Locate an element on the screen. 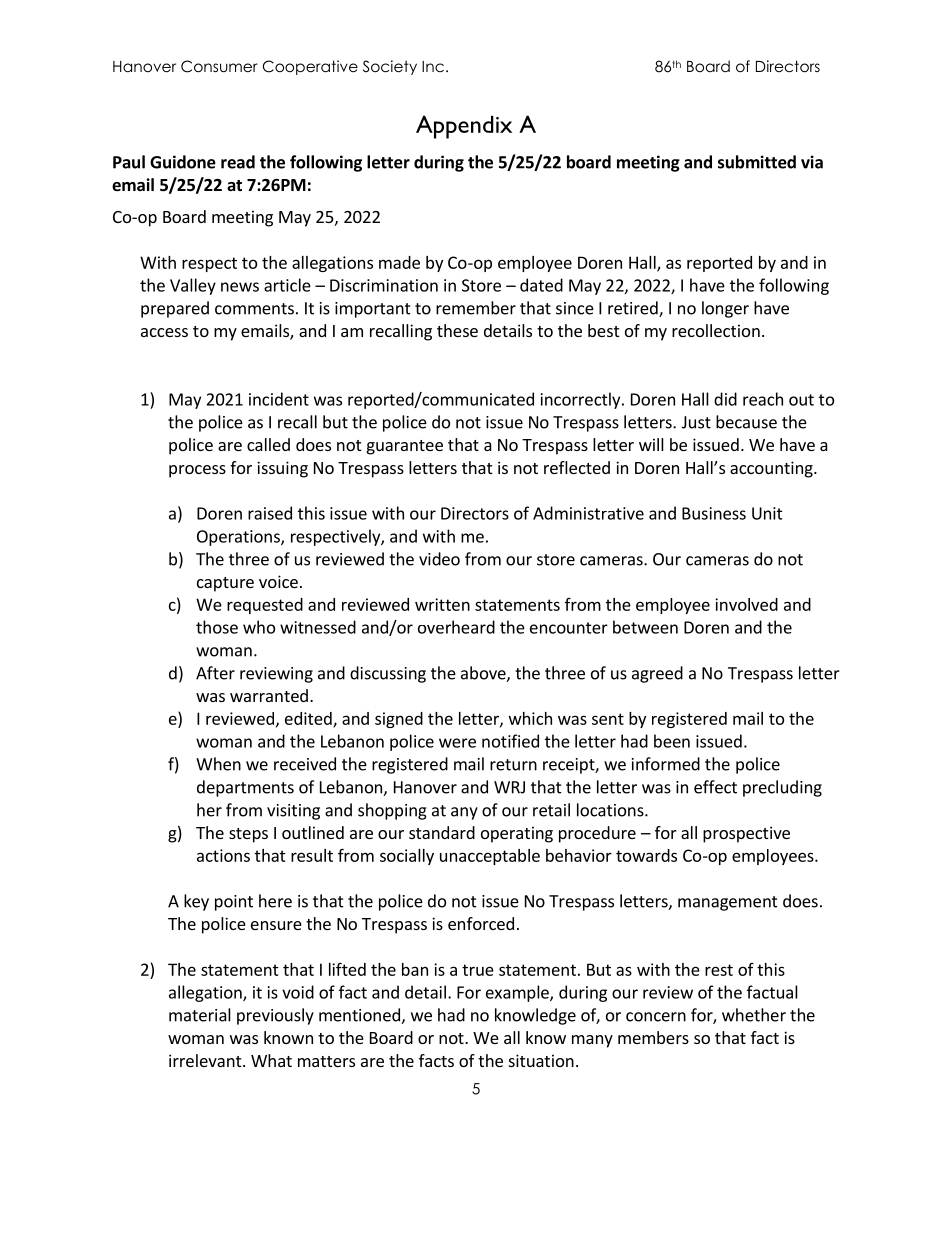 The width and height of the screenshot is (952, 1233). Consumer is located at coordinates (219, 66).
